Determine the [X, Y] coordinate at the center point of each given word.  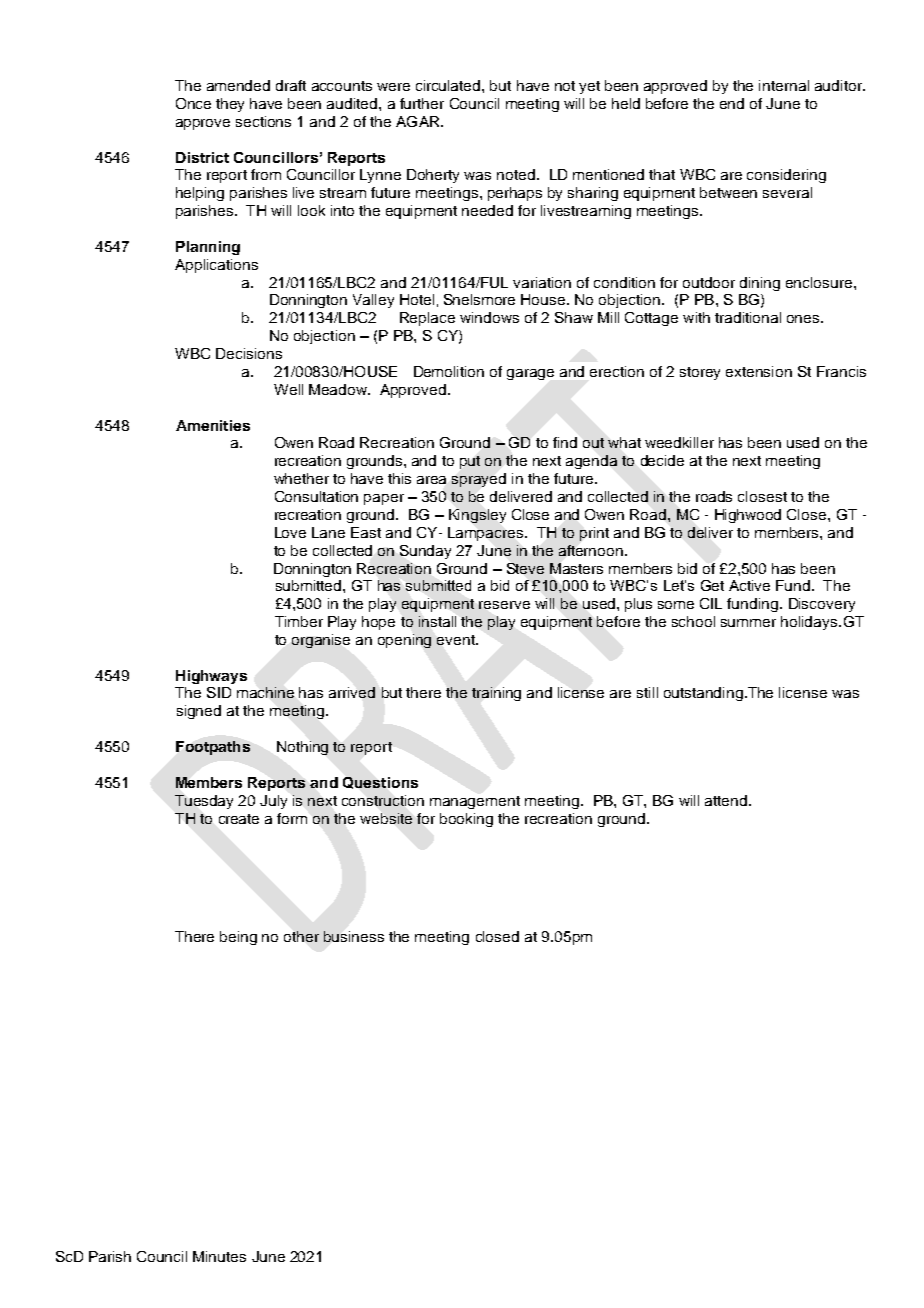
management [475, 802]
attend [726, 800]
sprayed [479, 480]
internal [784, 85]
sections [263, 121]
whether [301, 478]
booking [466, 820]
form [292, 818]
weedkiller [679, 442]
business [354, 936]
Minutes [219, 1256]
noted [516, 174]
